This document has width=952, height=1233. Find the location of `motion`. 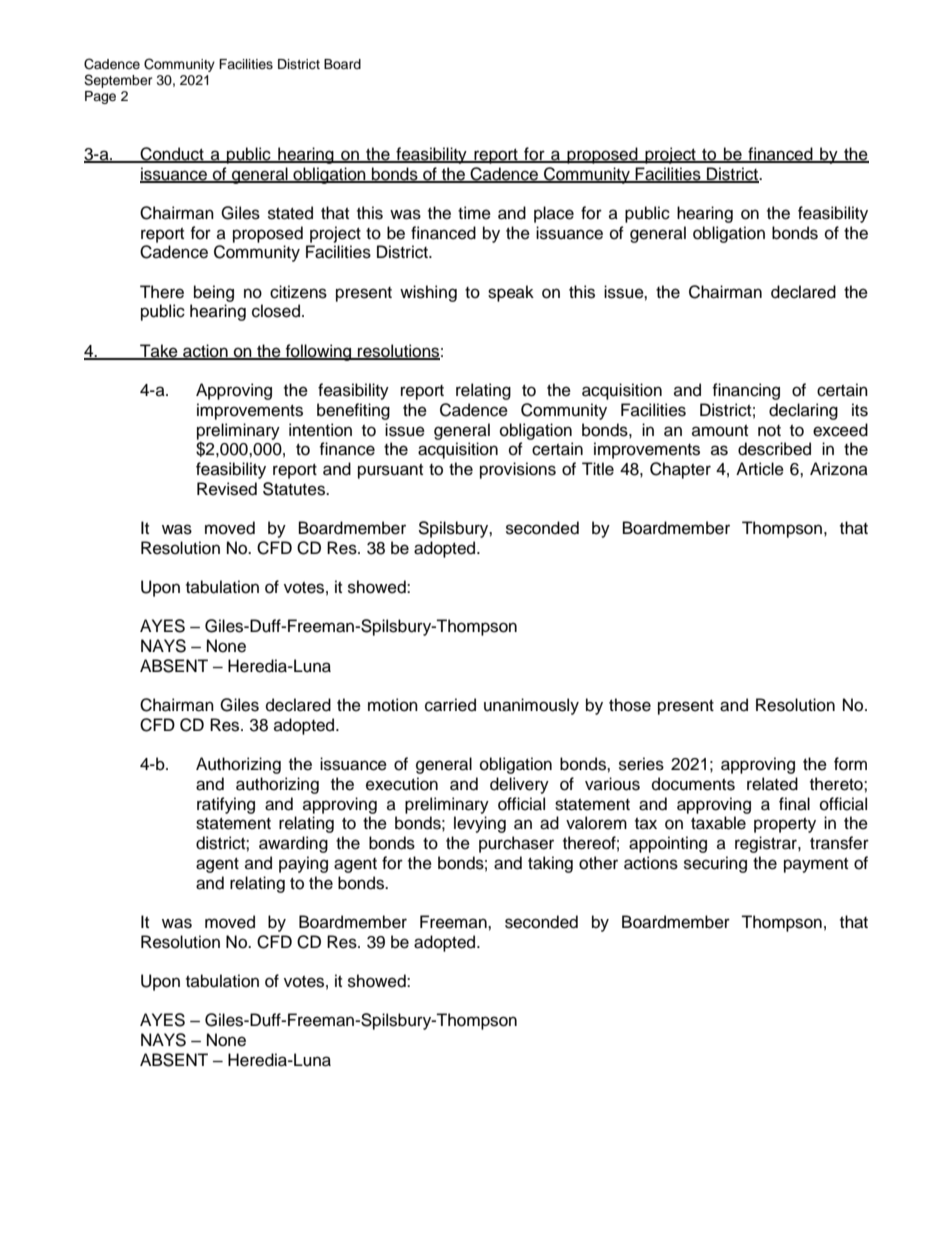

motion is located at coordinates (393, 705).
